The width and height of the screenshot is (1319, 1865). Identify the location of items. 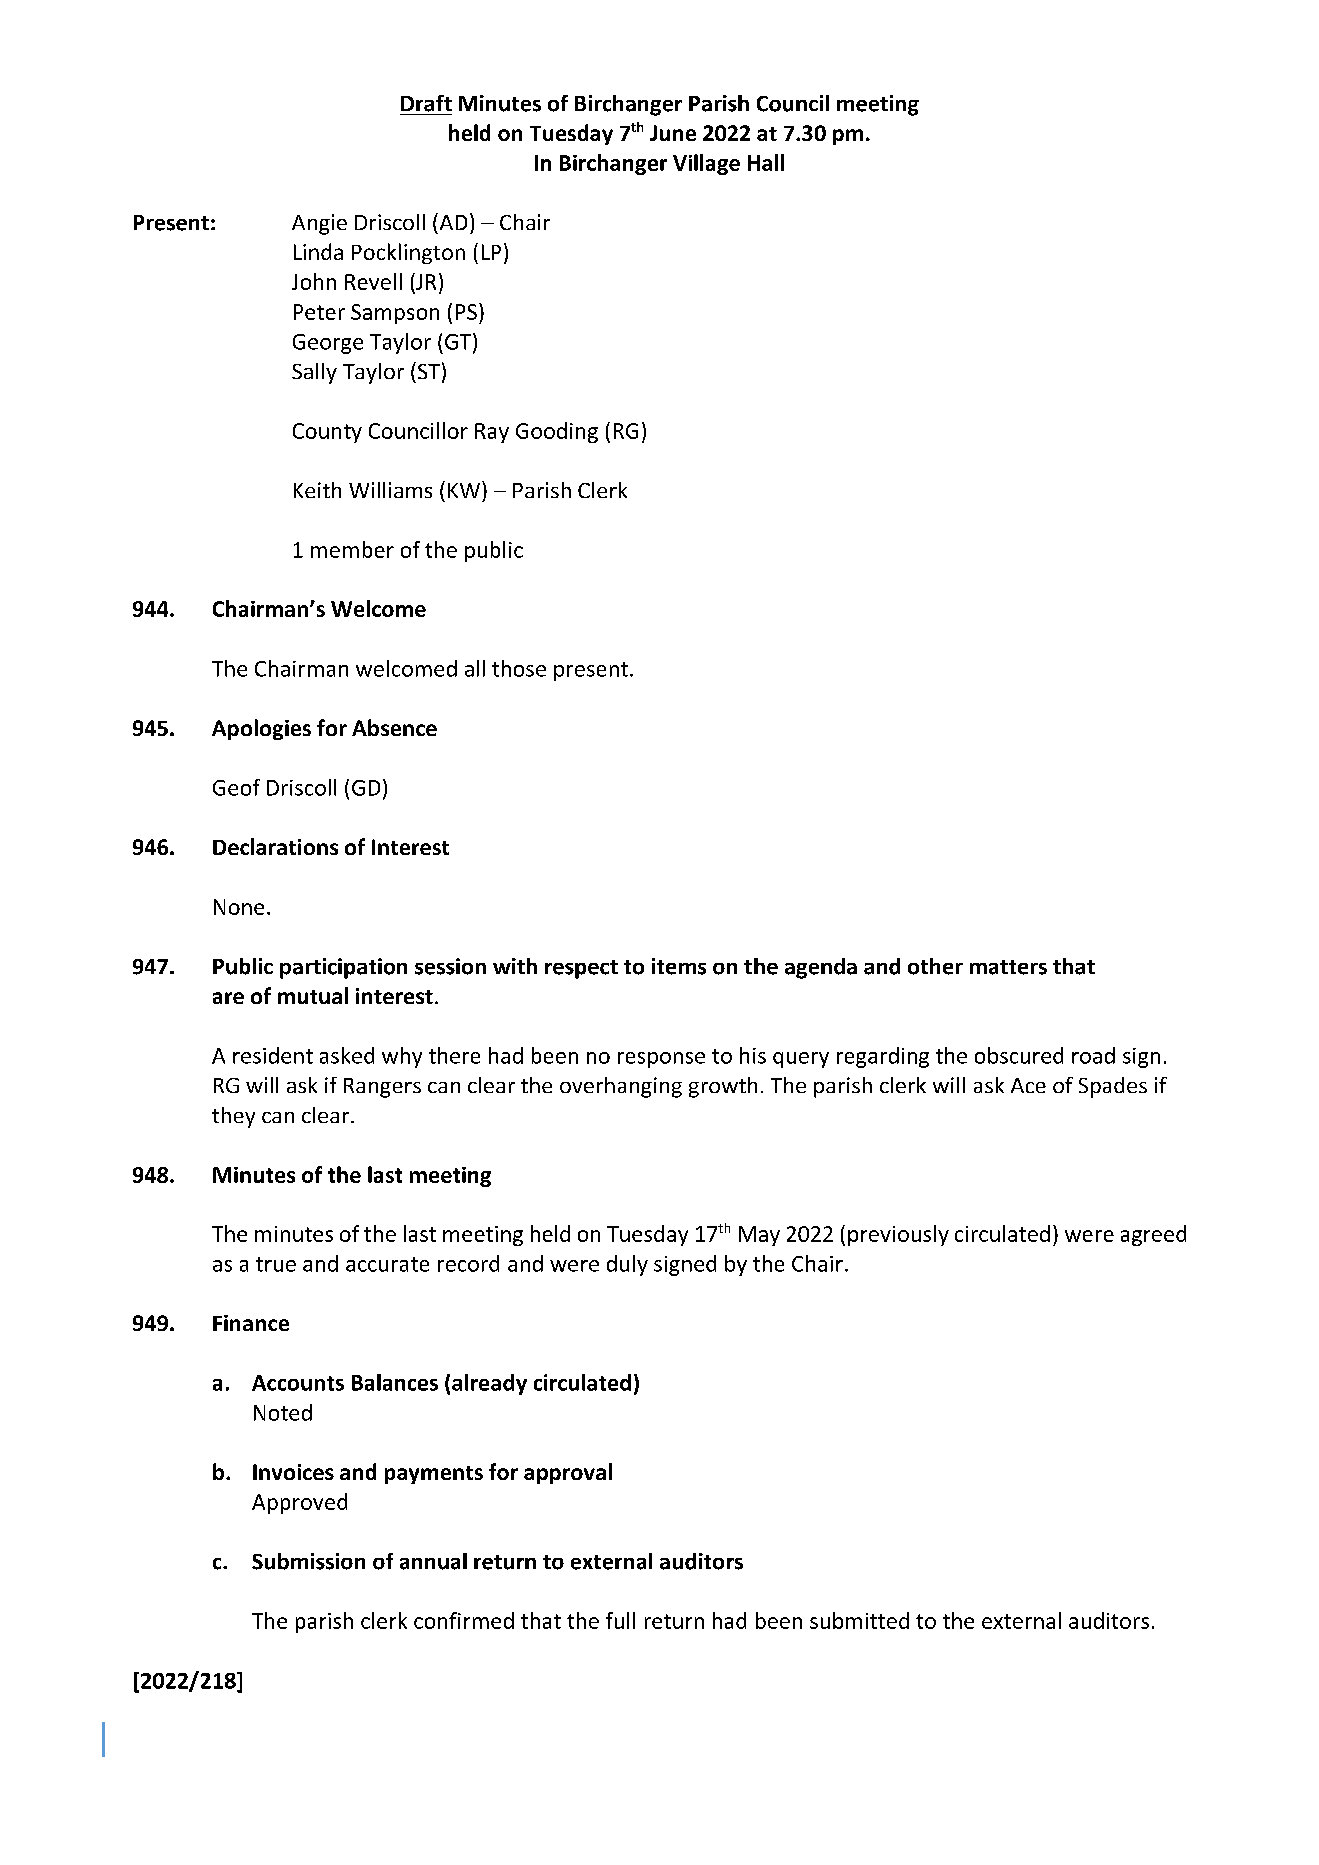
(679, 966).
